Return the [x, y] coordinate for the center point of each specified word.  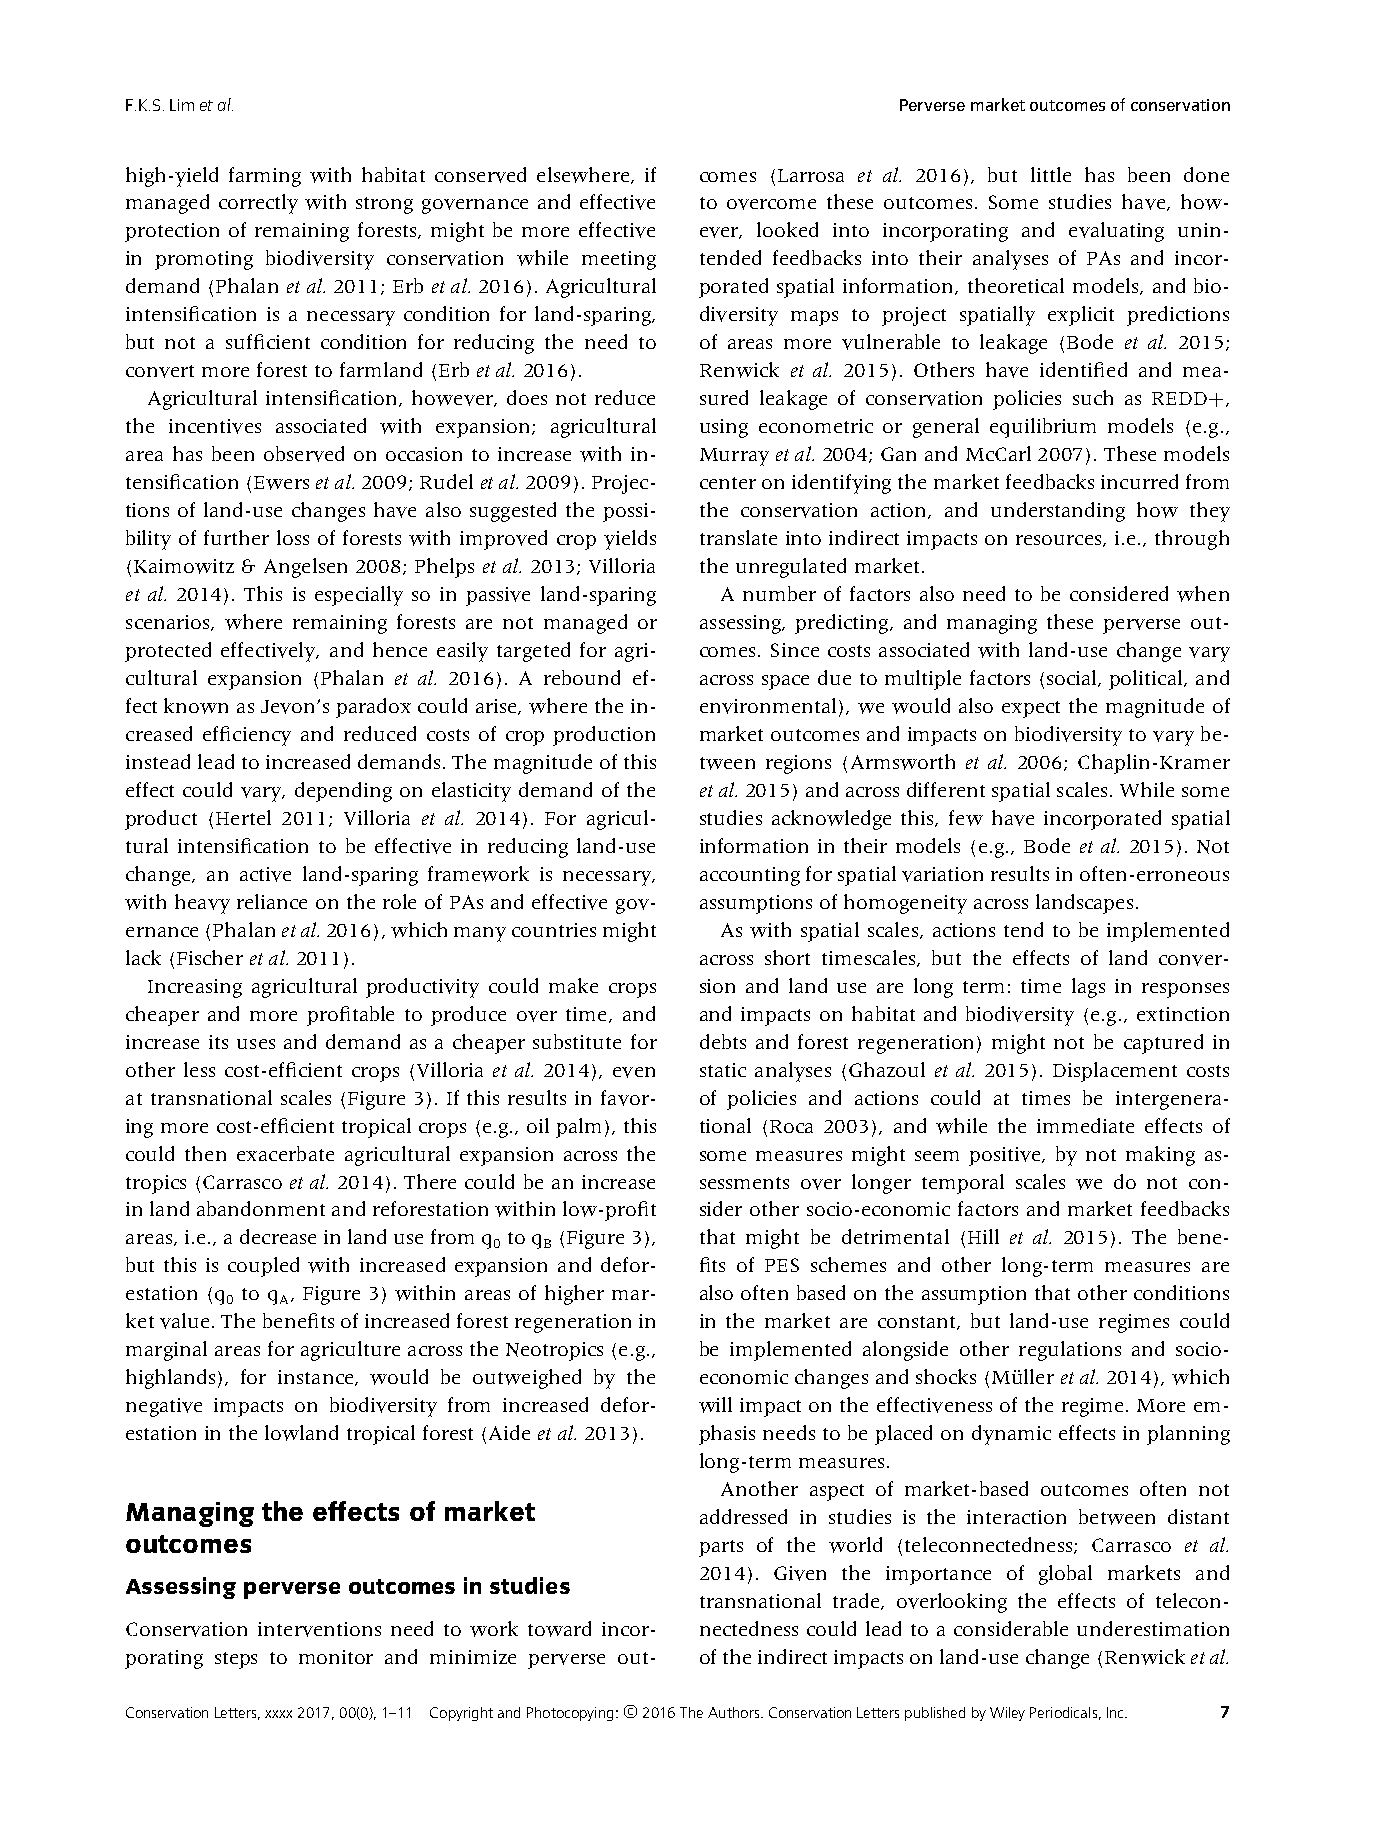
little [1051, 174]
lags [1088, 988]
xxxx [278, 1714]
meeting [619, 260]
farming [265, 177]
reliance [272, 901]
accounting [750, 876]
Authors [733, 1712]
